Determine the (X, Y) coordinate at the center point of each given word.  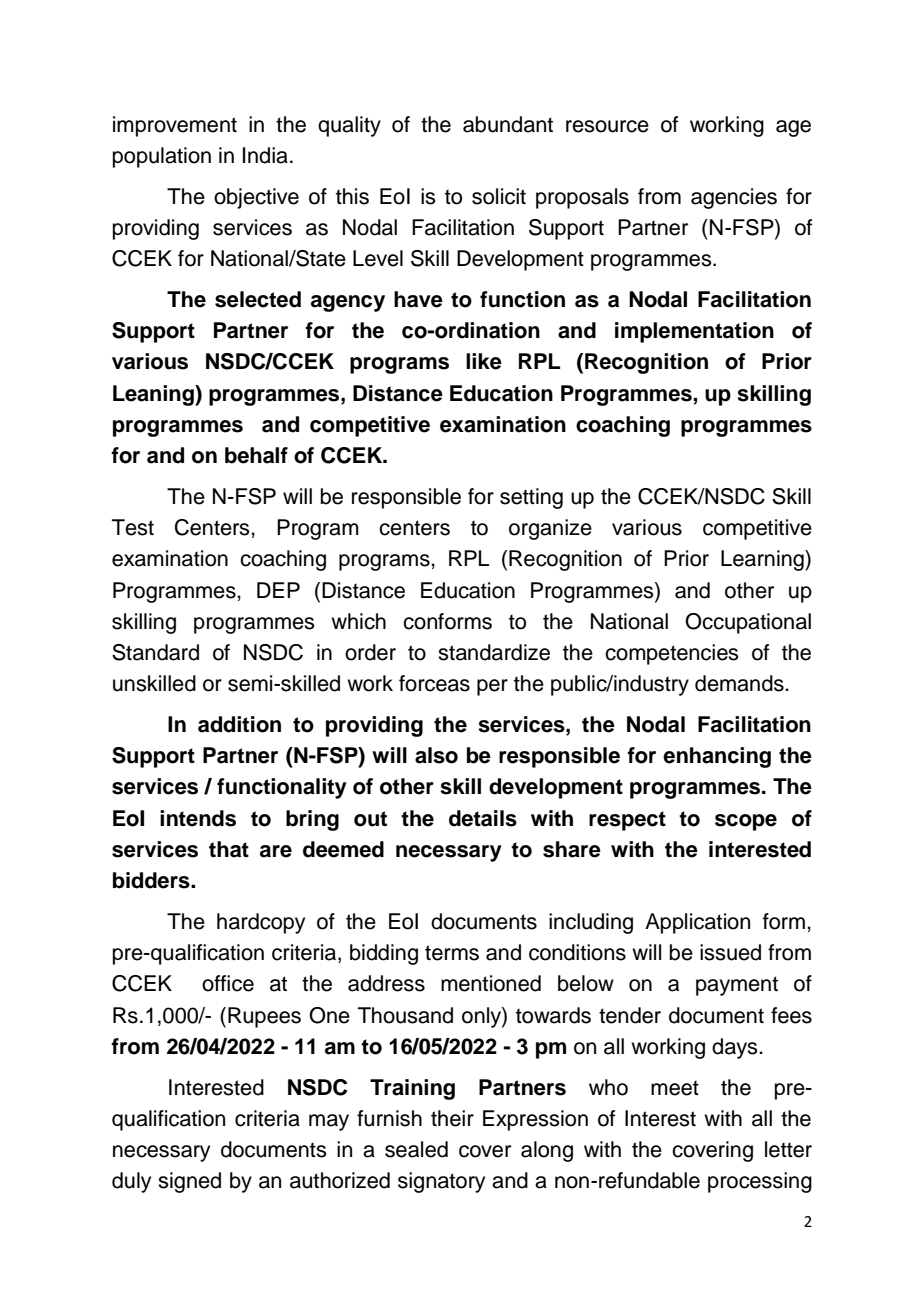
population (162, 157)
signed (189, 1182)
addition (239, 724)
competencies (672, 654)
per (492, 687)
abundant (508, 124)
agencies (734, 198)
